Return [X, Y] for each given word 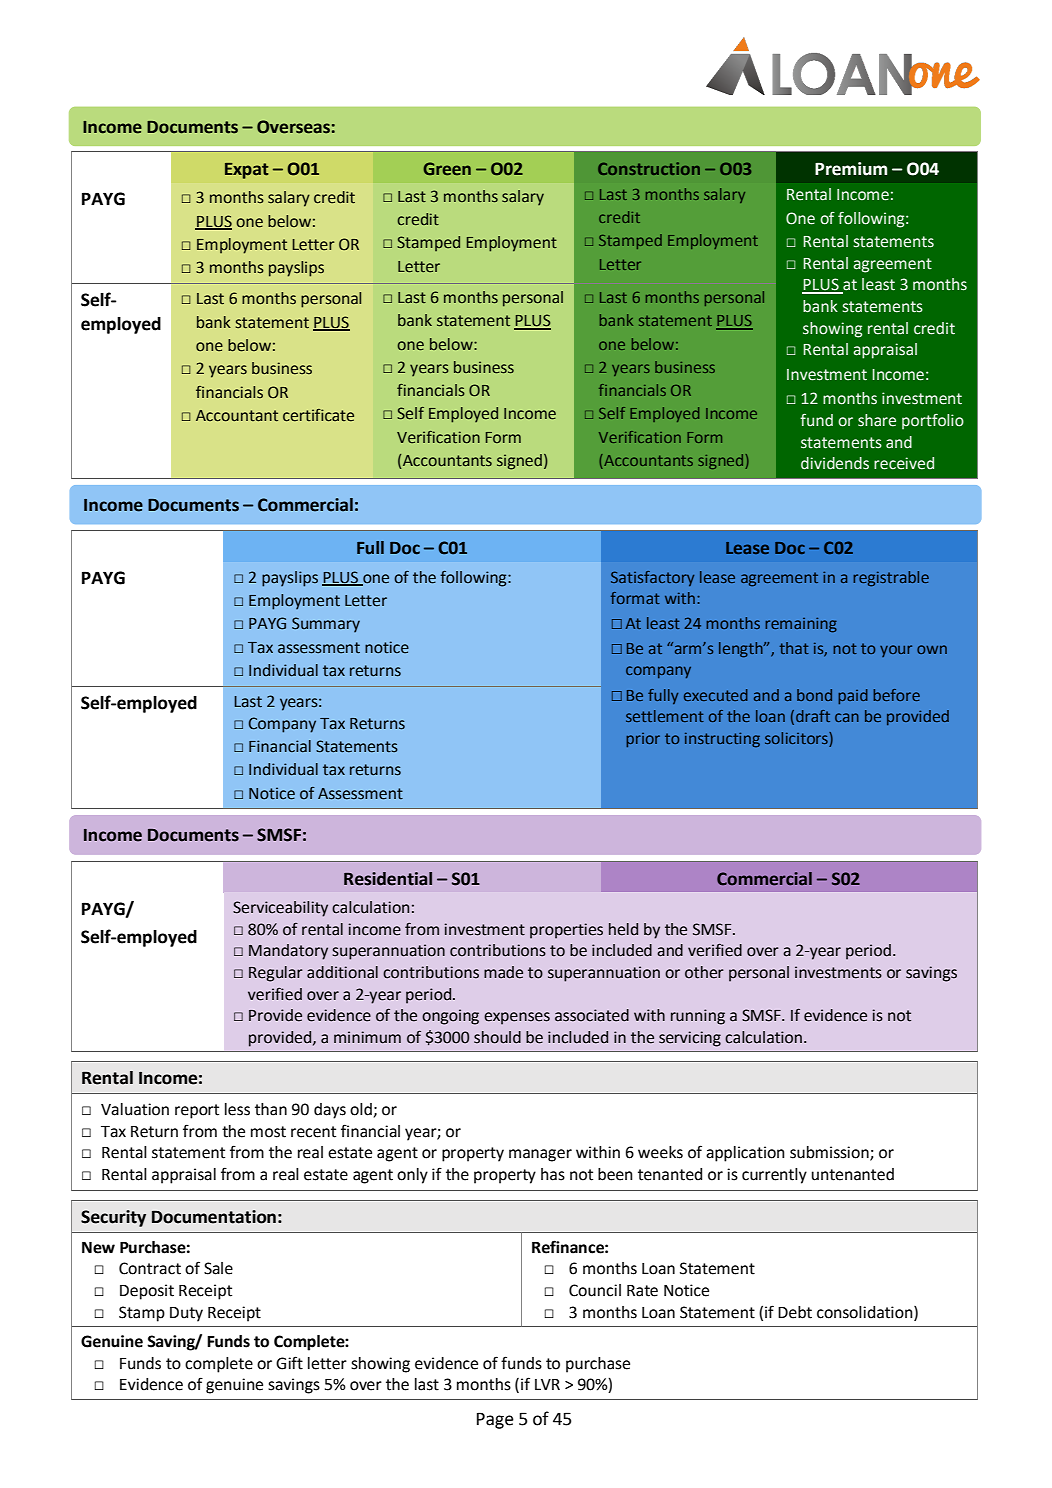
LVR [547, 1384]
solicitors [797, 738]
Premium [851, 169]
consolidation [866, 1313]
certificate [318, 415]
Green [447, 169]
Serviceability [280, 909]
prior [643, 740]
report [197, 1111]
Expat [247, 171]
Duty [186, 1314]
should [497, 1037]
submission [830, 1153]
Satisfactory [652, 578]
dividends [835, 463]
